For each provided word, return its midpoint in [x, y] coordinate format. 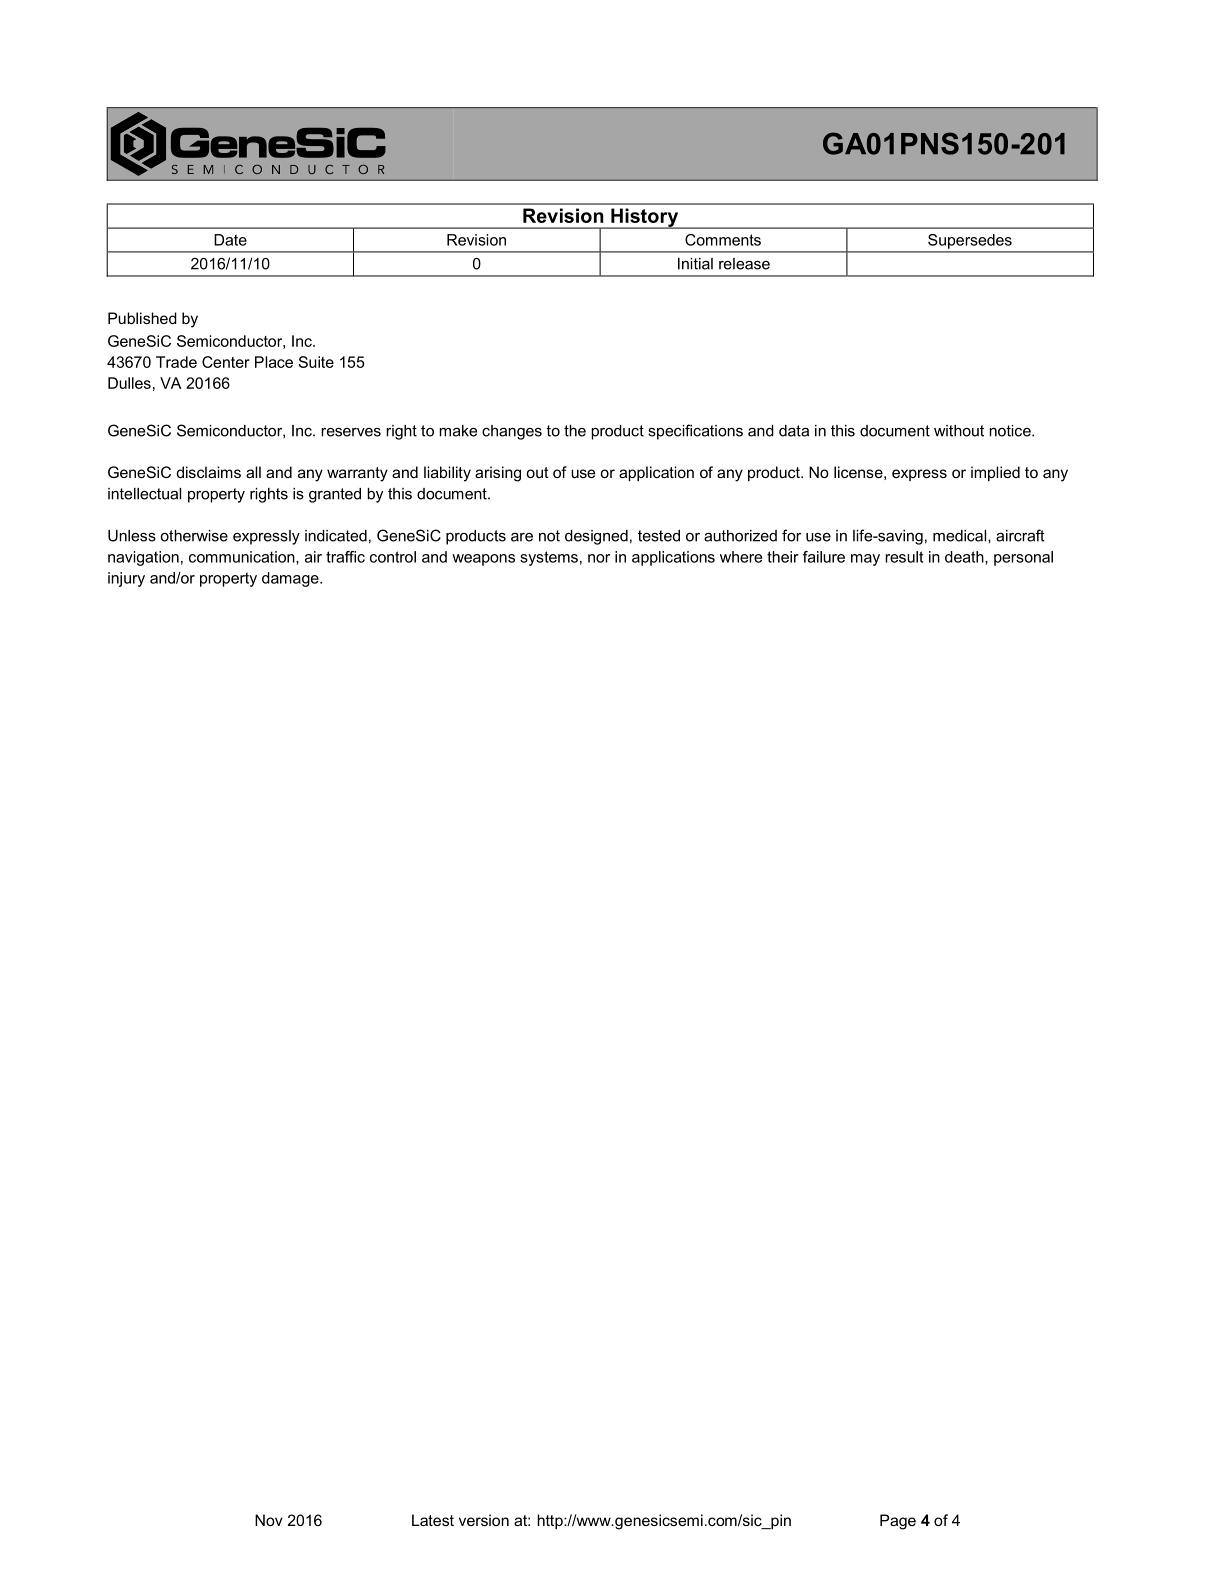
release [744, 264]
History [645, 218]
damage [291, 579]
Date [230, 240]
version [484, 1520]
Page [898, 1522]
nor [599, 558]
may [865, 560]
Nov [269, 1520]
